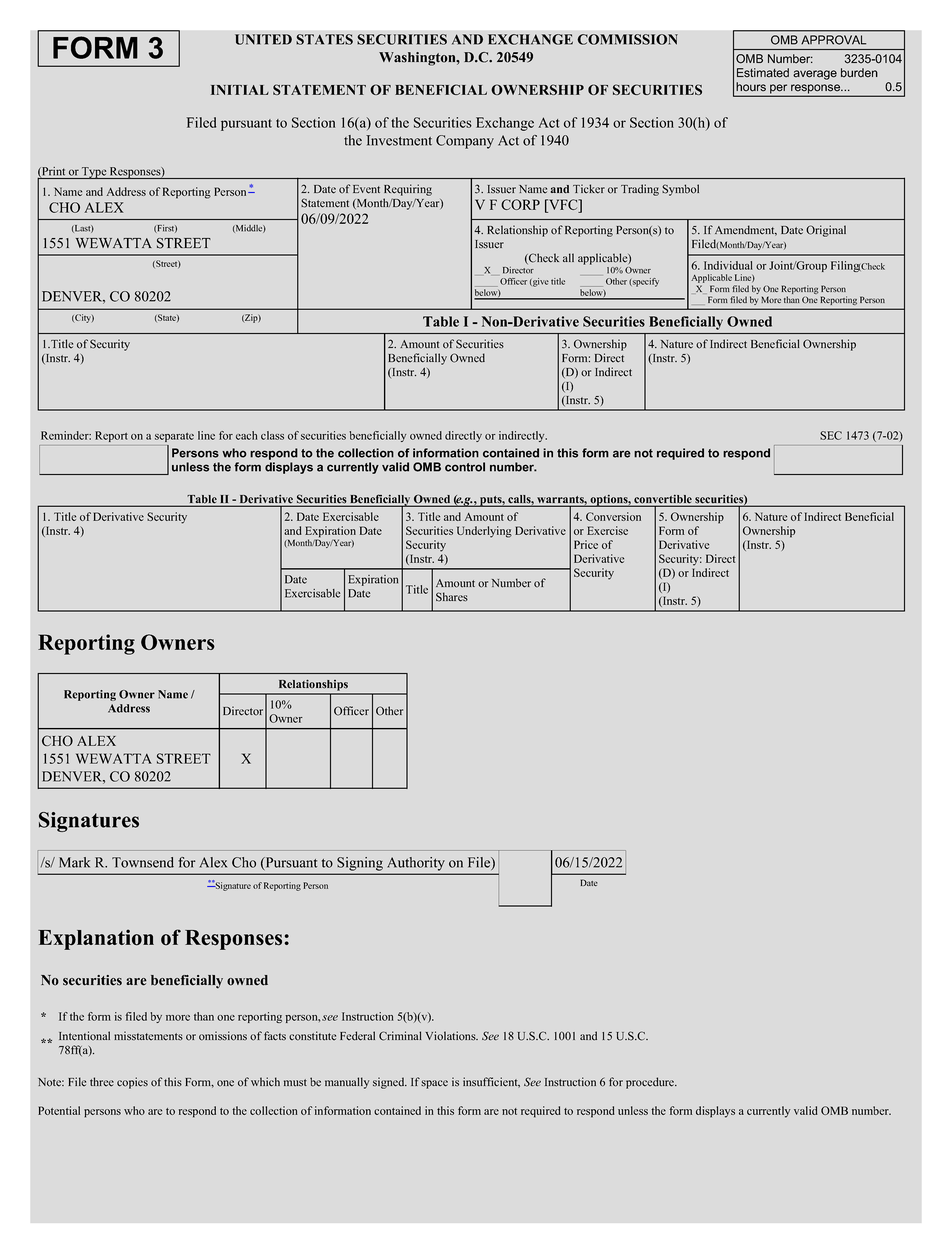 The height and width of the page is (1233, 952). Describe the element at coordinates (434, 1084) in the page. I see `space` at that location.
